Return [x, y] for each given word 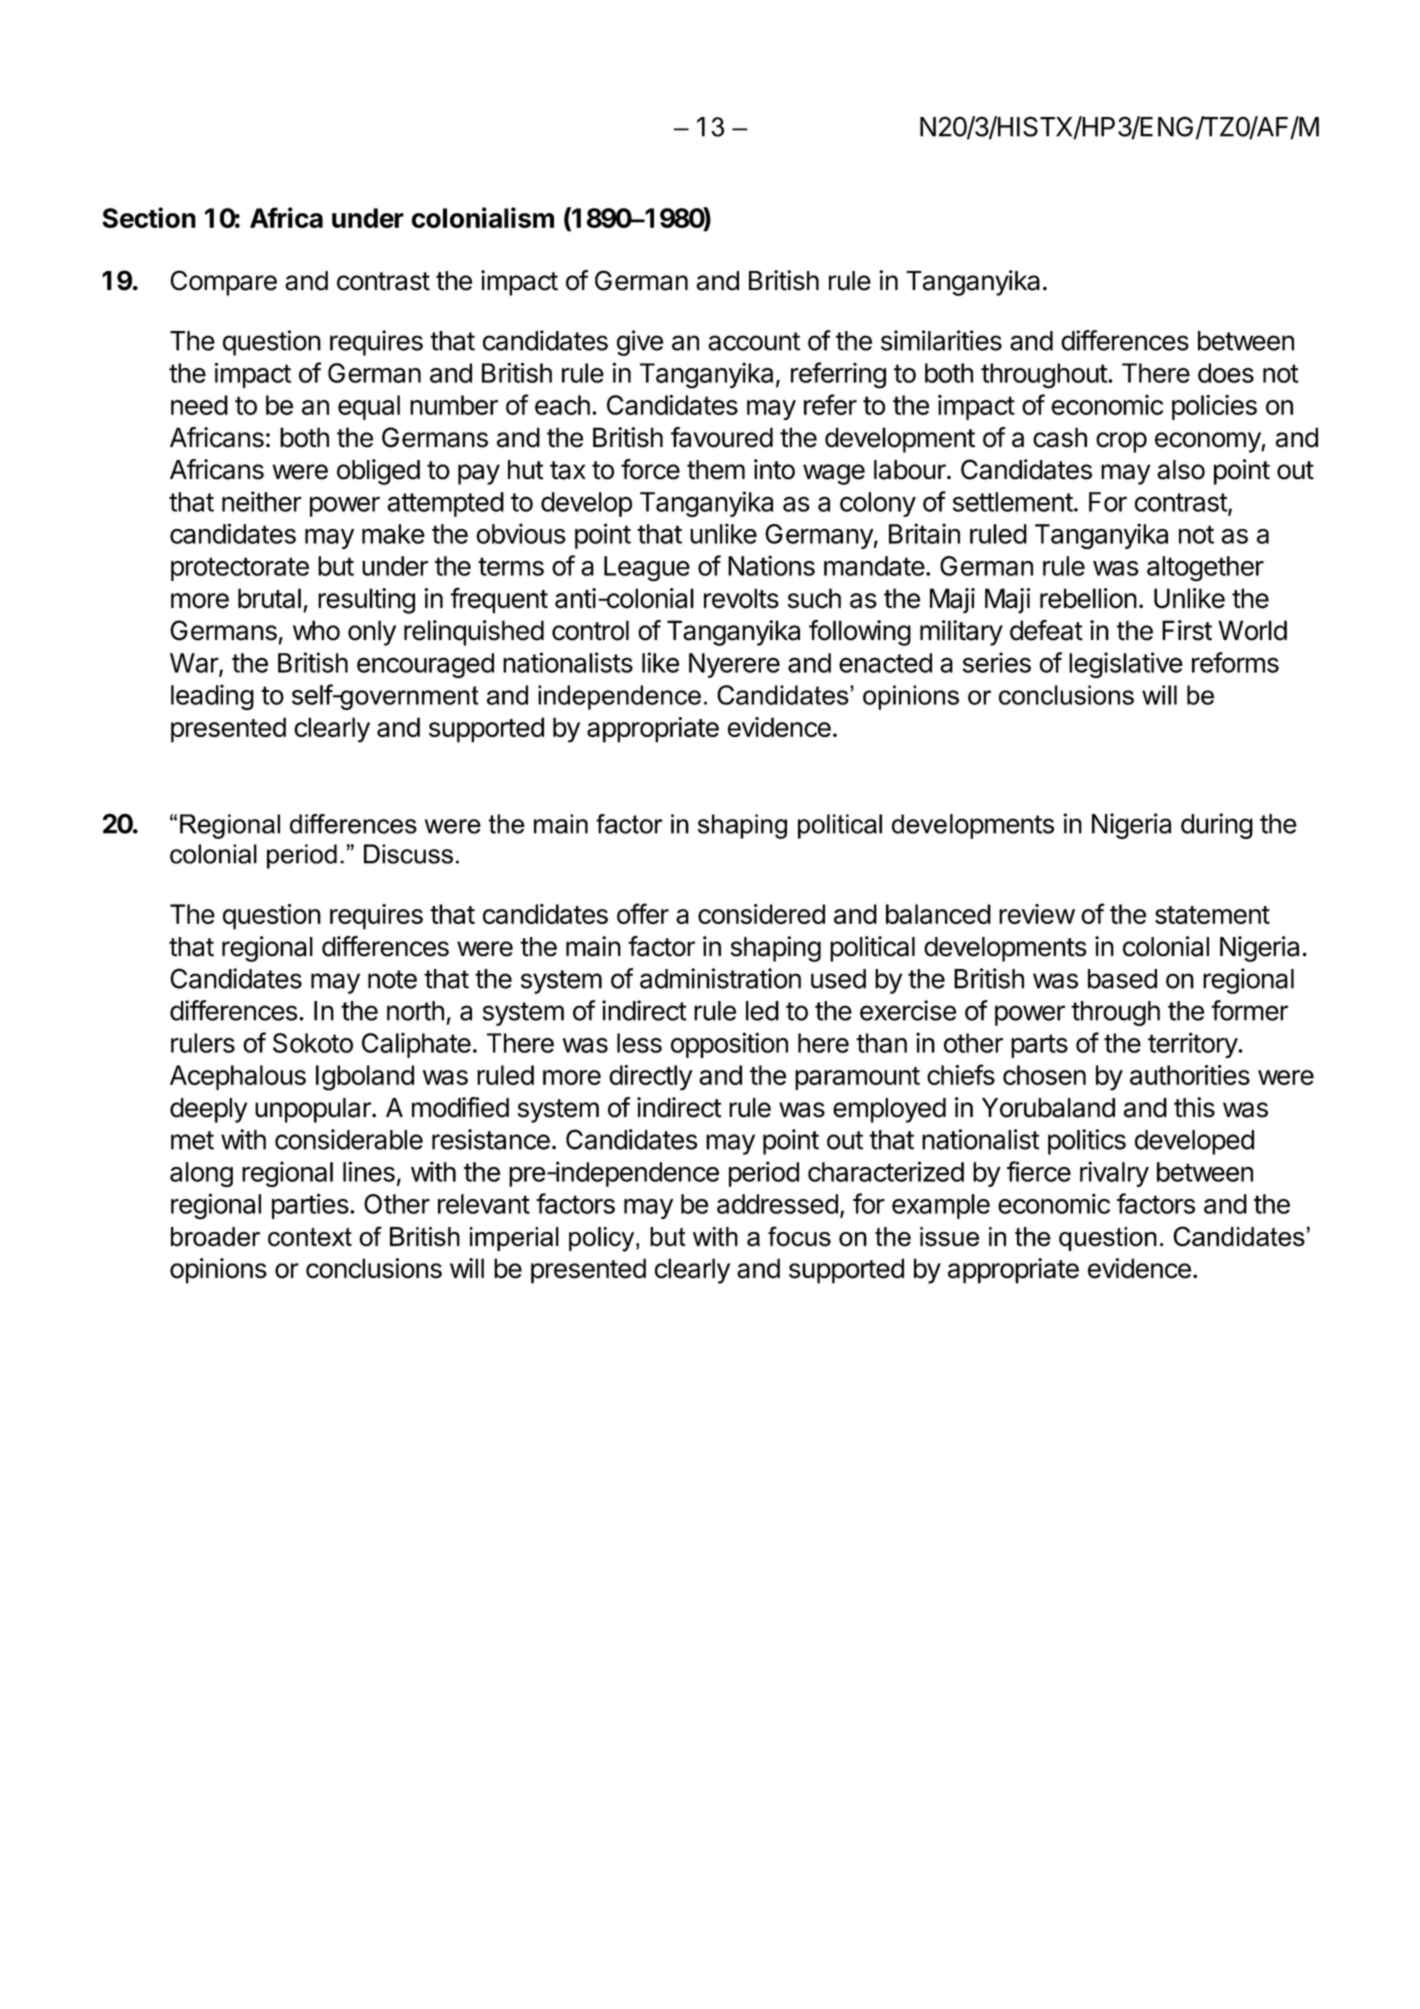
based [1122, 979]
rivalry [1114, 1174]
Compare [223, 283]
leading [212, 697]
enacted [885, 663]
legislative [1126, 665]
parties [310, 1206]
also [1181, 470]
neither [262, 501]
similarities [941, 340]
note [392, 979]
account [754, 341]
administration [720, 978]
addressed [777, 1204]
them [716, 470]
